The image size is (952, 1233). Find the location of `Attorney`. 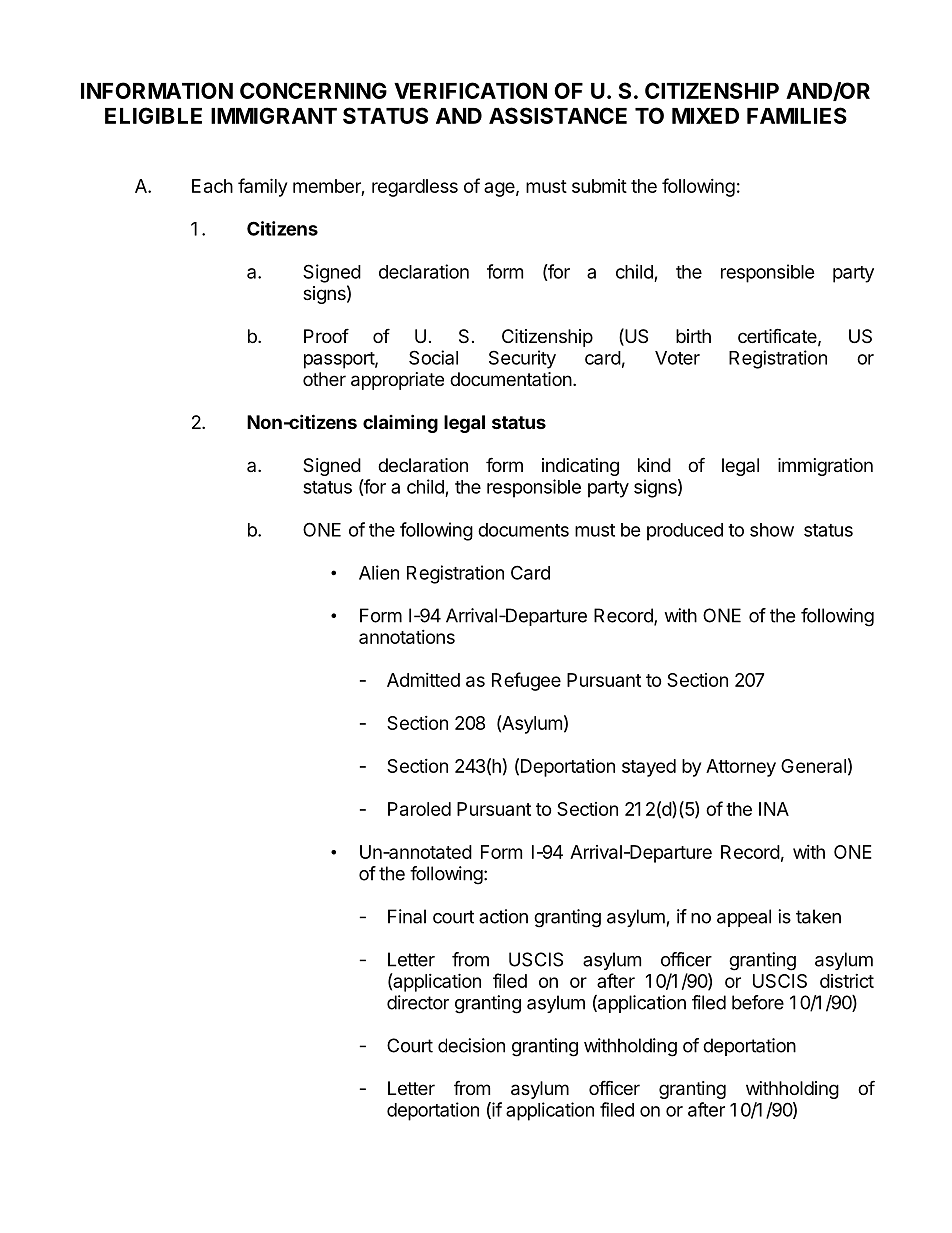

Attorney is located at coordinates (741, 768).
